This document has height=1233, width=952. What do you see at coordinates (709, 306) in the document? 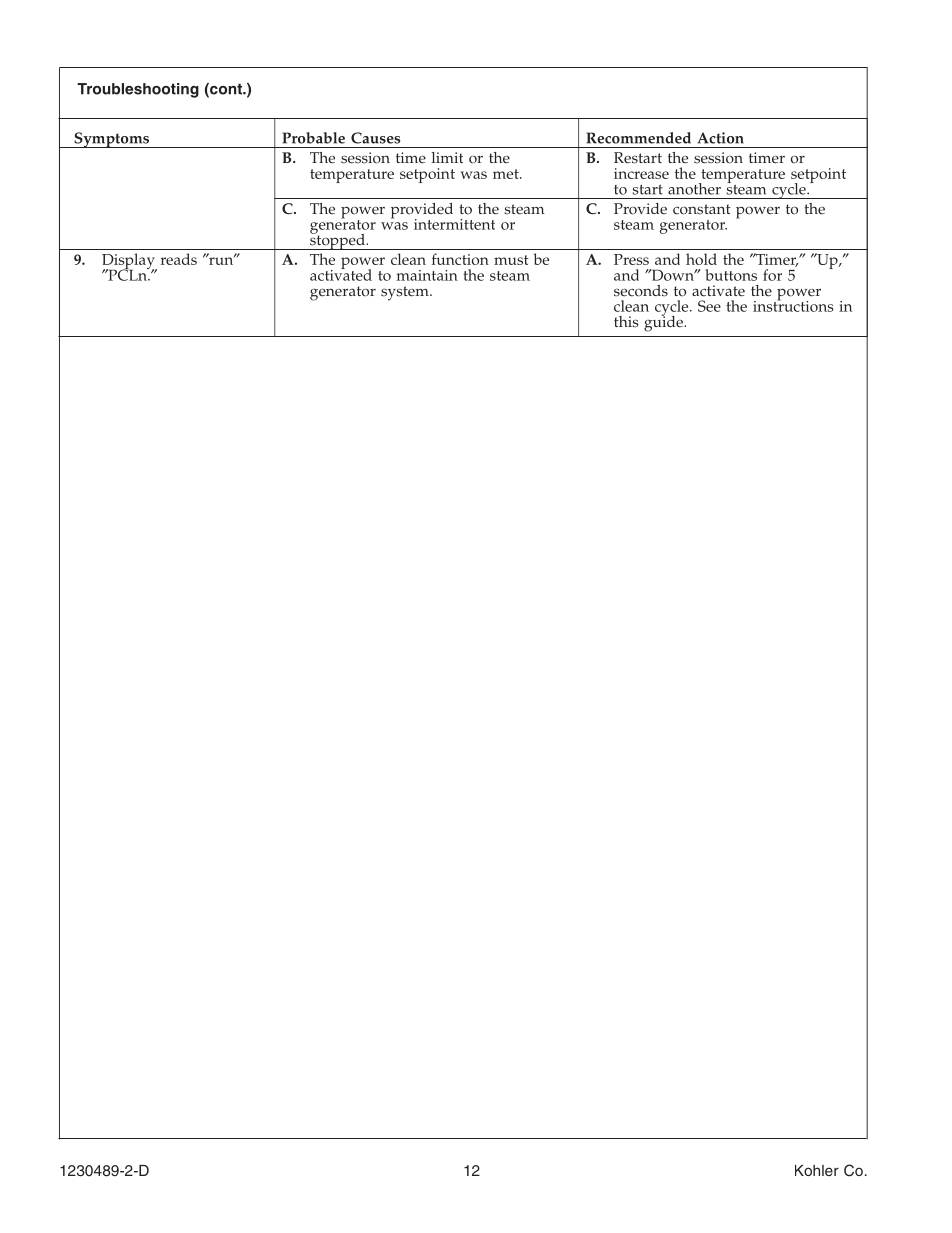
I see `See` at bounding box center [709, 306].
